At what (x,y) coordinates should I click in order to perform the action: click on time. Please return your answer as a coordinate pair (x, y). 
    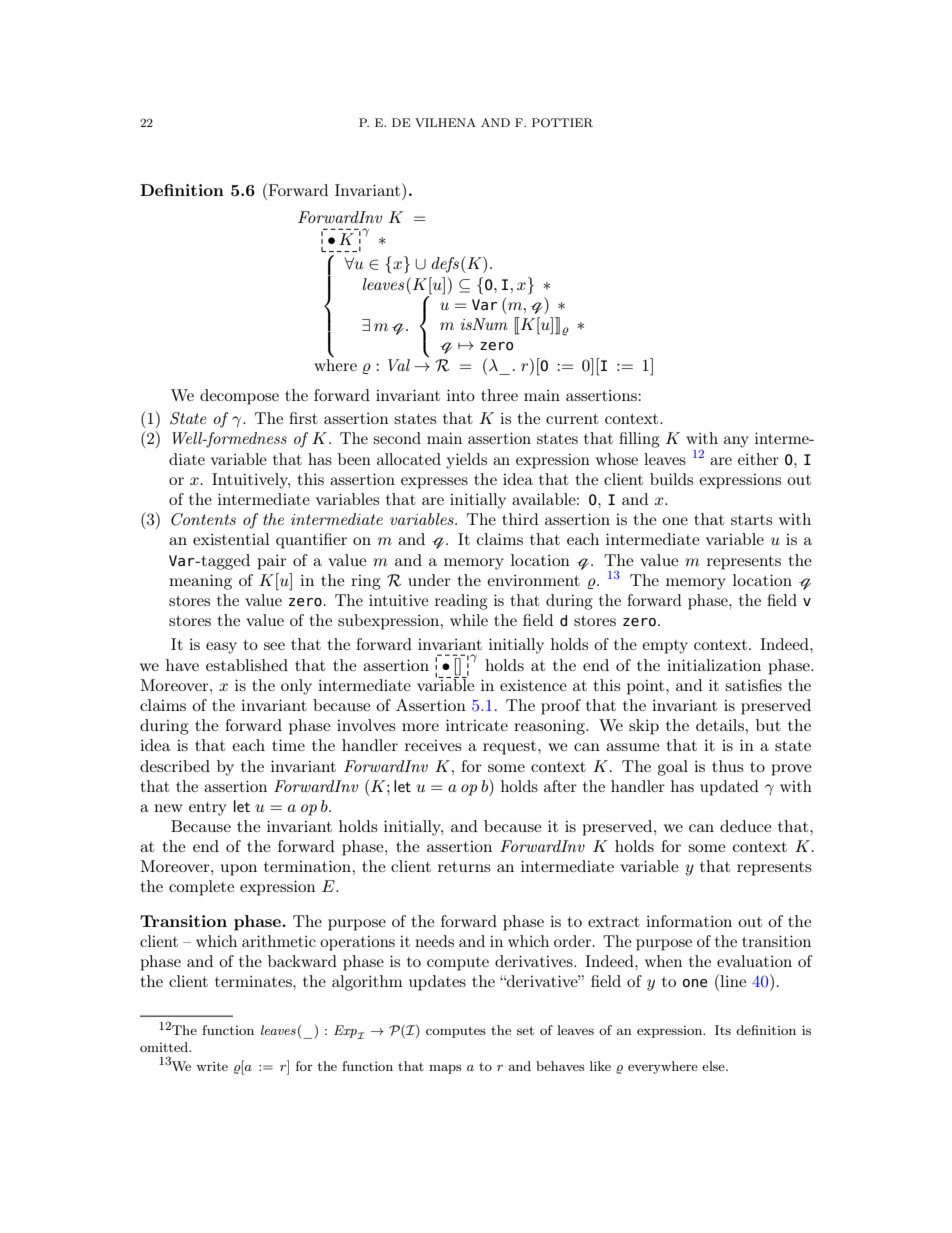
    Looking at the image, I should click on (288, 745).
